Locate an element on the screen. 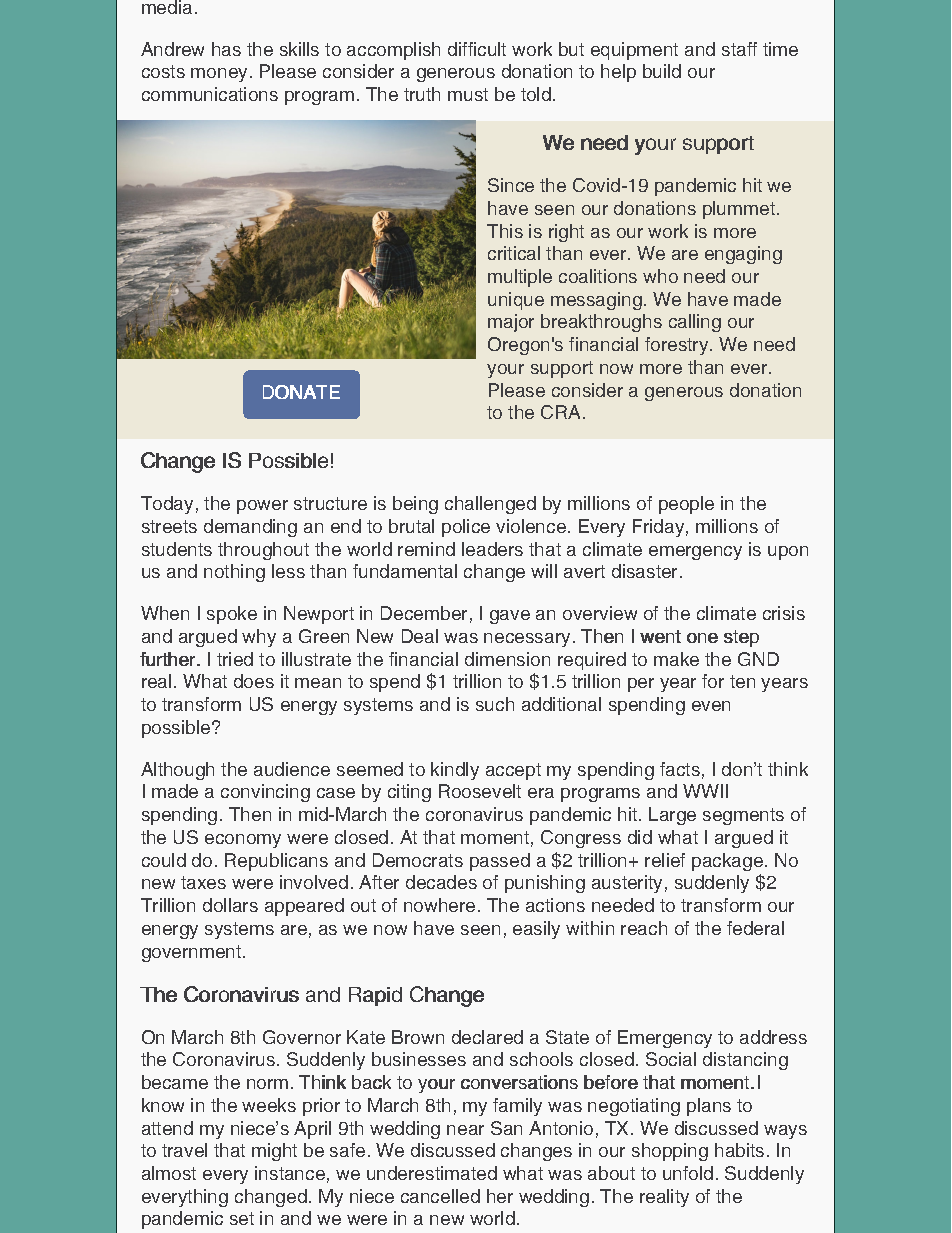 The width and height of the screenshot is (952, 1233). staff is located at coordinates (739, 49).
